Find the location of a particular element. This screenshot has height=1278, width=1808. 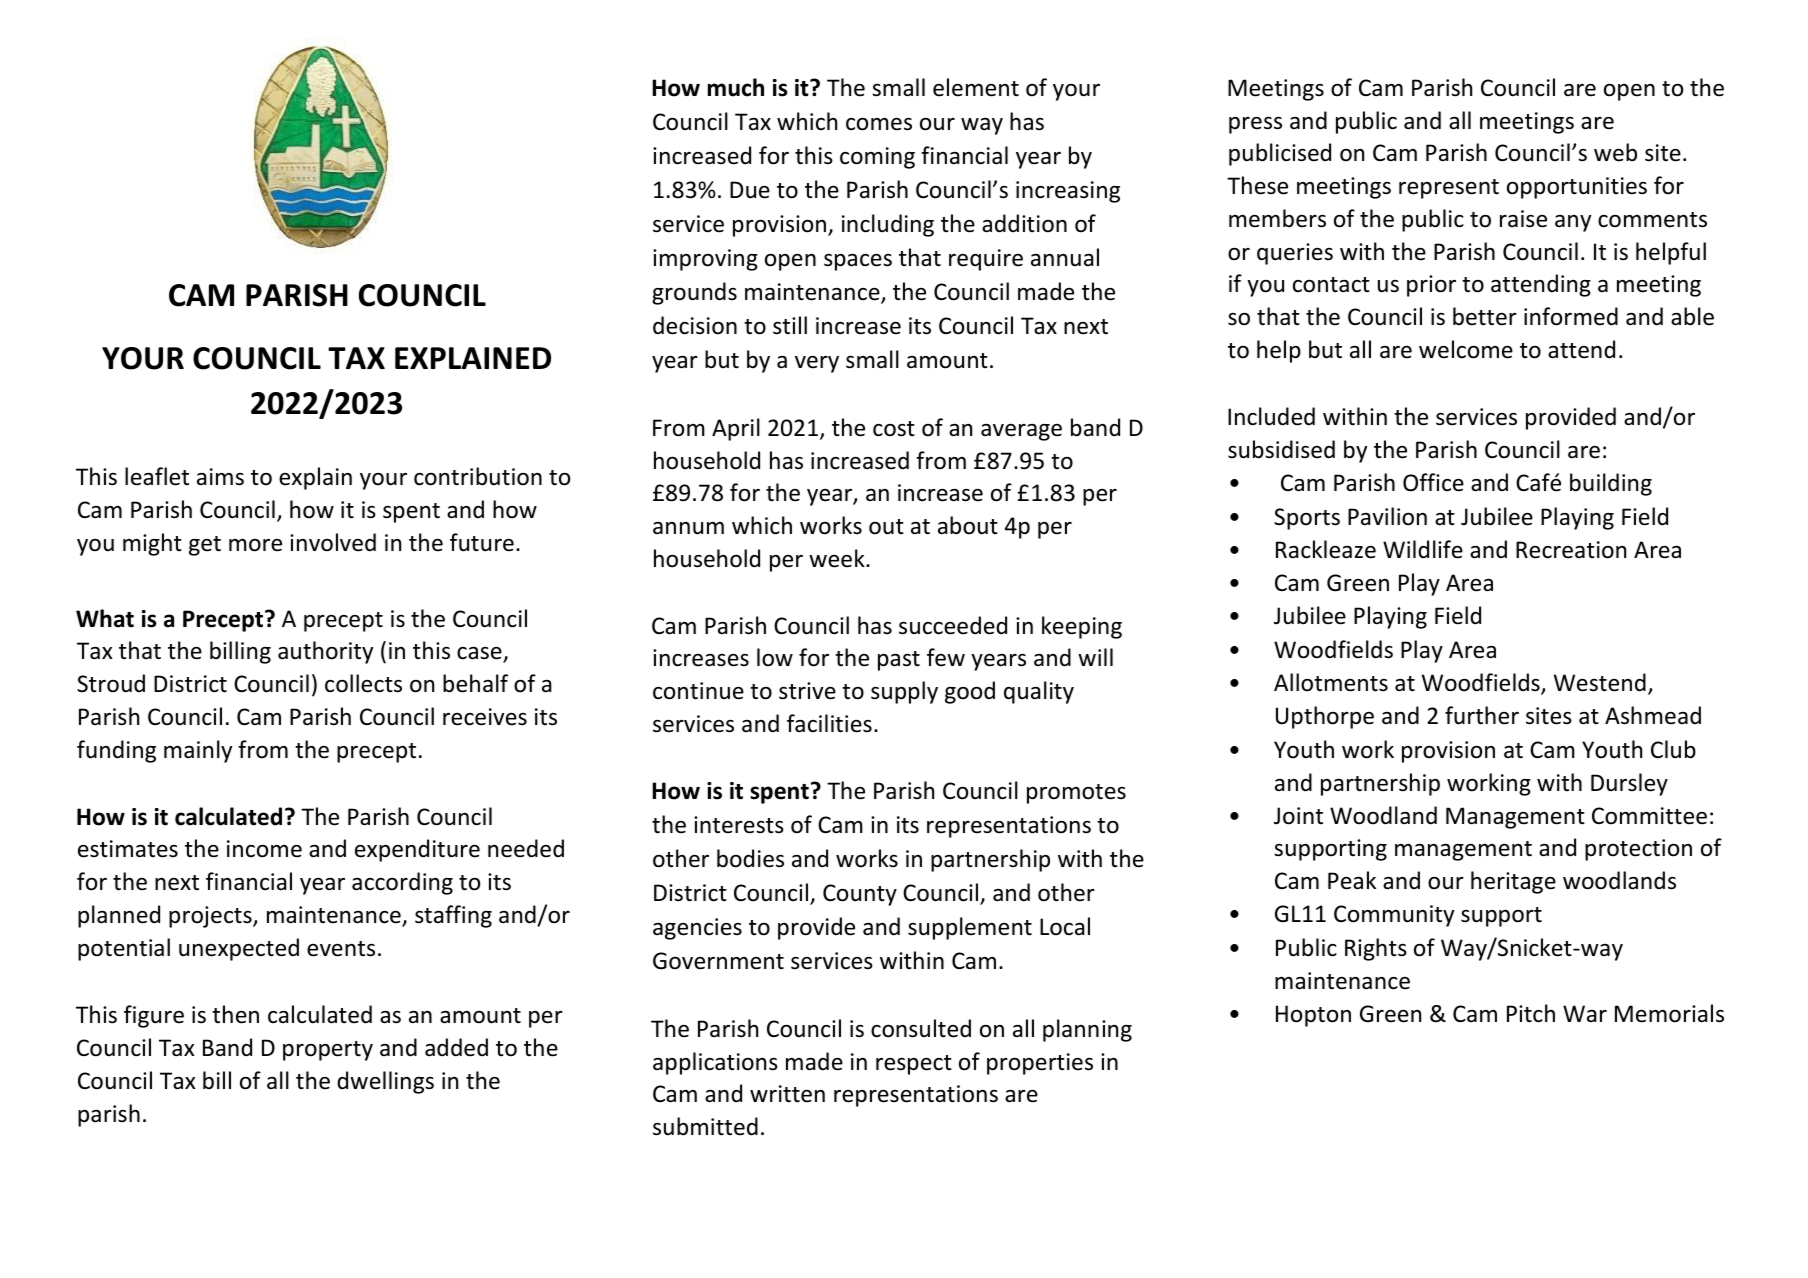

web is located at coordinates (1615, 152).
